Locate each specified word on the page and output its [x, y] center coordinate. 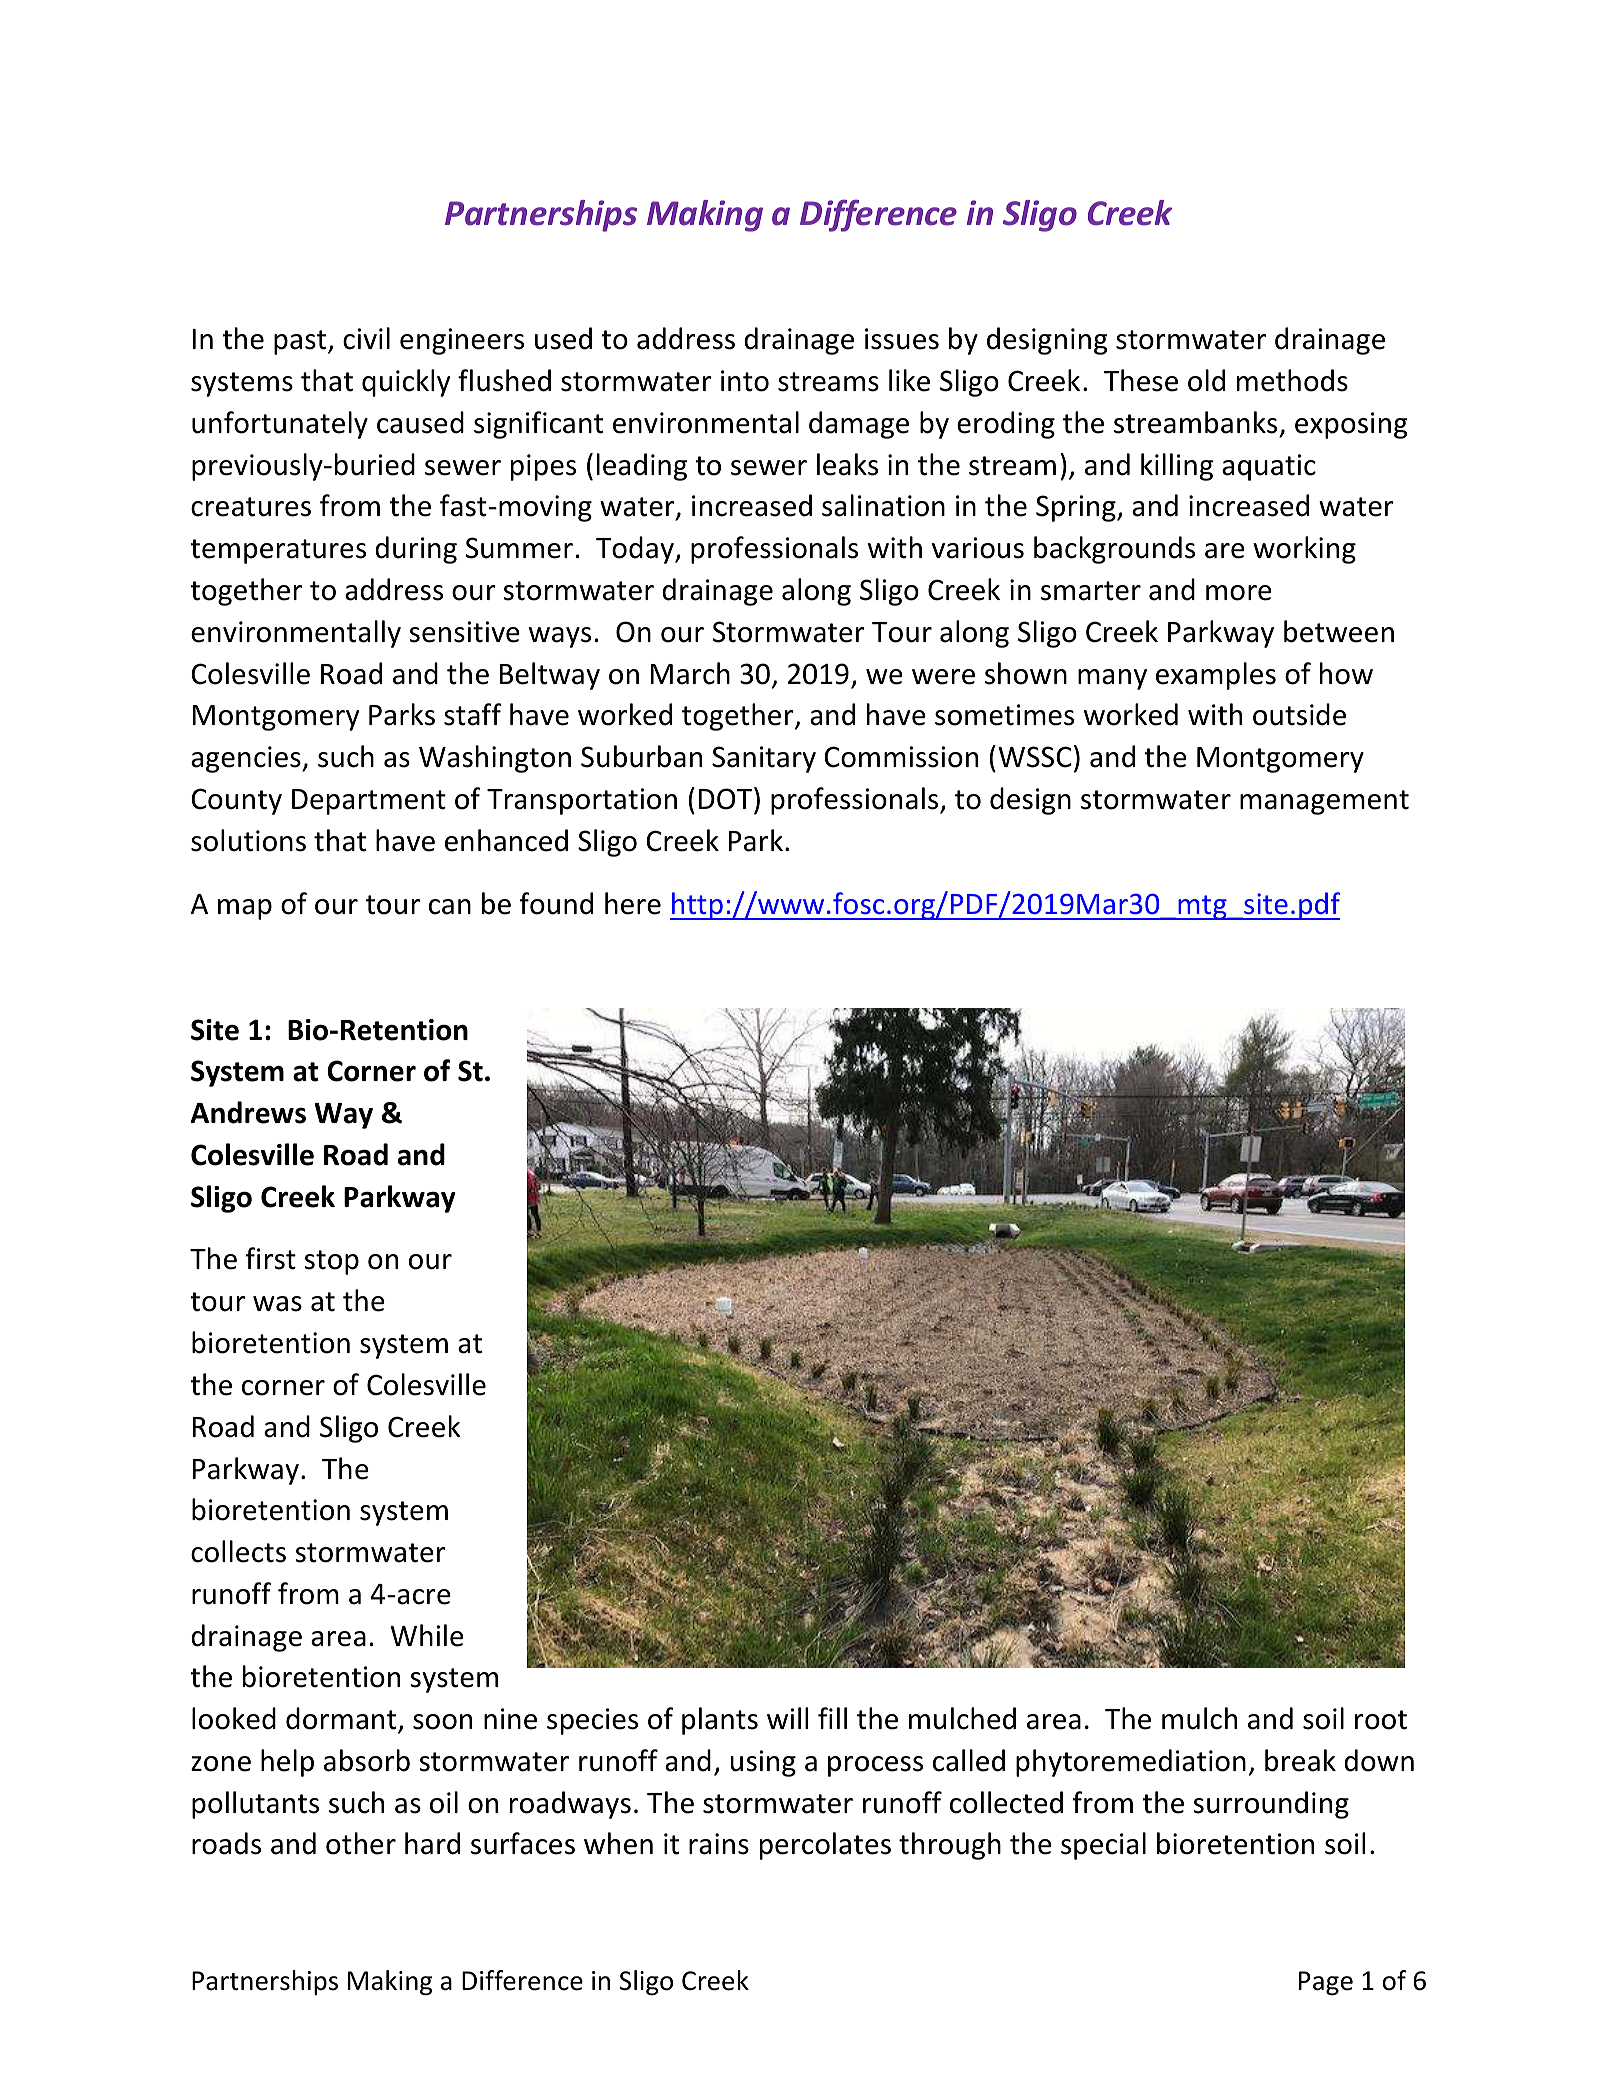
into [745, 381]
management [1324, 802]
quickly [406, 383]
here [633, 903]
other [361, 1843]
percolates [825, 1846]
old [1206, 380]
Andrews [248, 1112]
